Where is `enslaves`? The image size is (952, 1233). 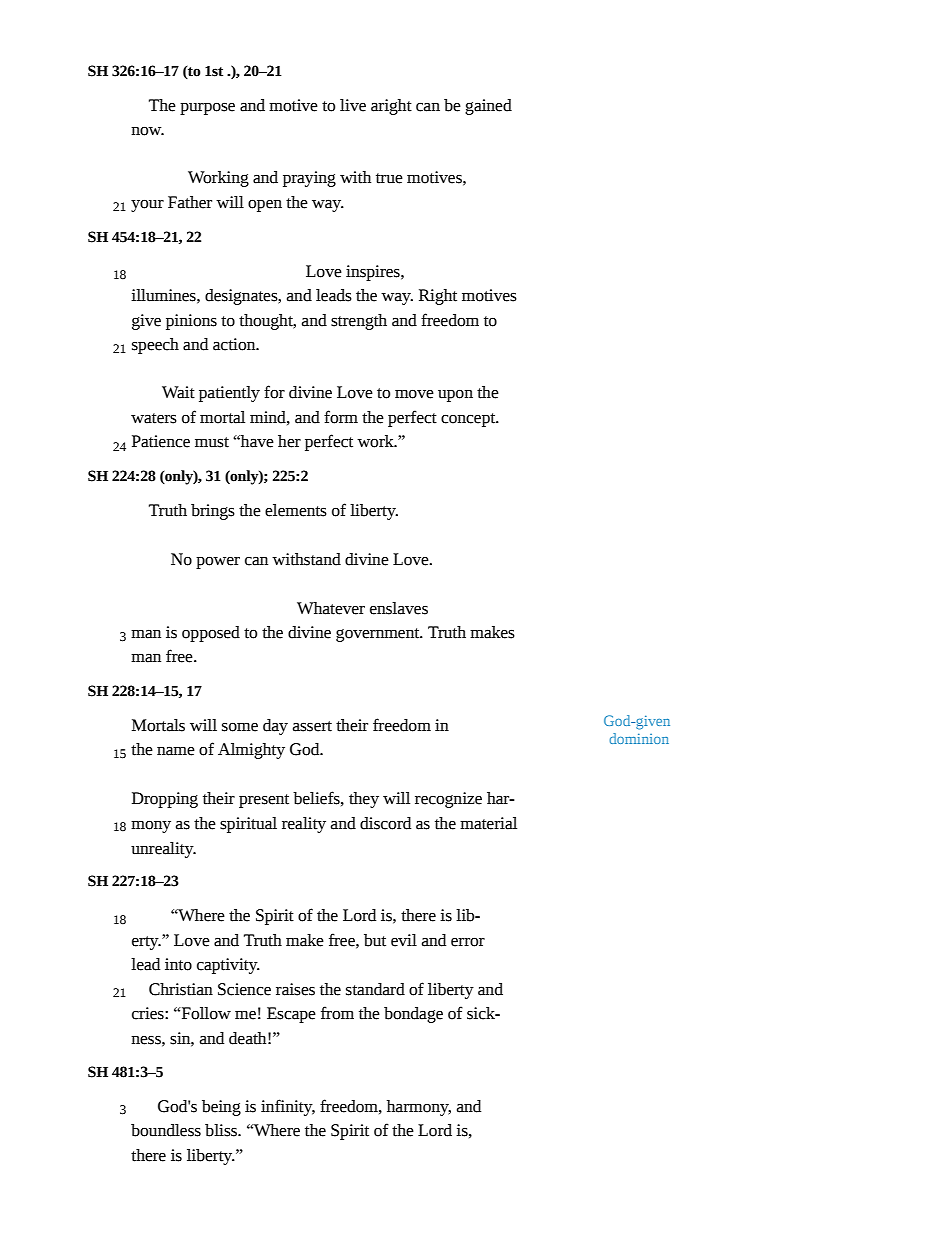 enslaves is located at coordinates (399, 608).
